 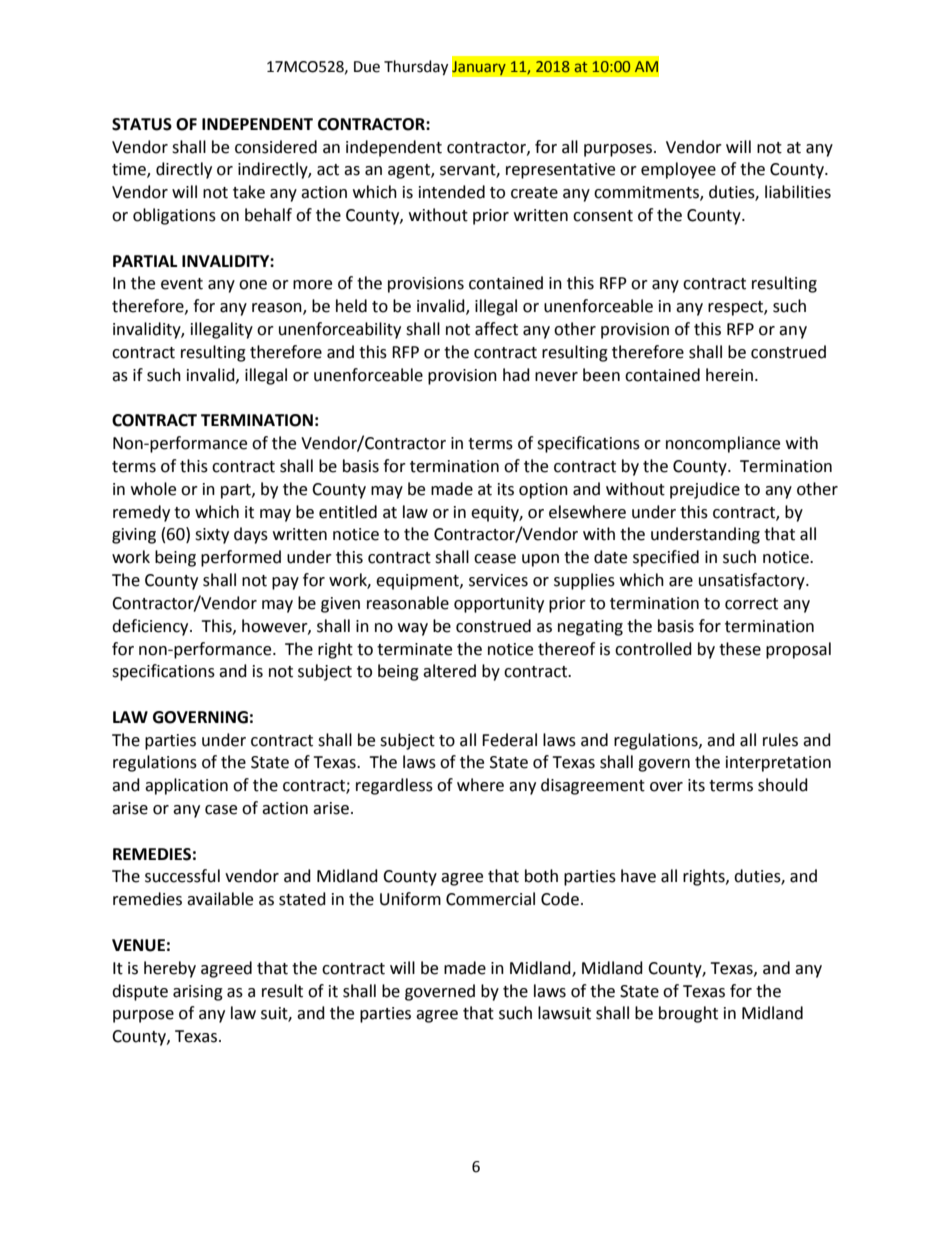 What do you see at coordinates (416, 68) in the screenshot?
I see `Thursday` at bounding box center [416, 68].
